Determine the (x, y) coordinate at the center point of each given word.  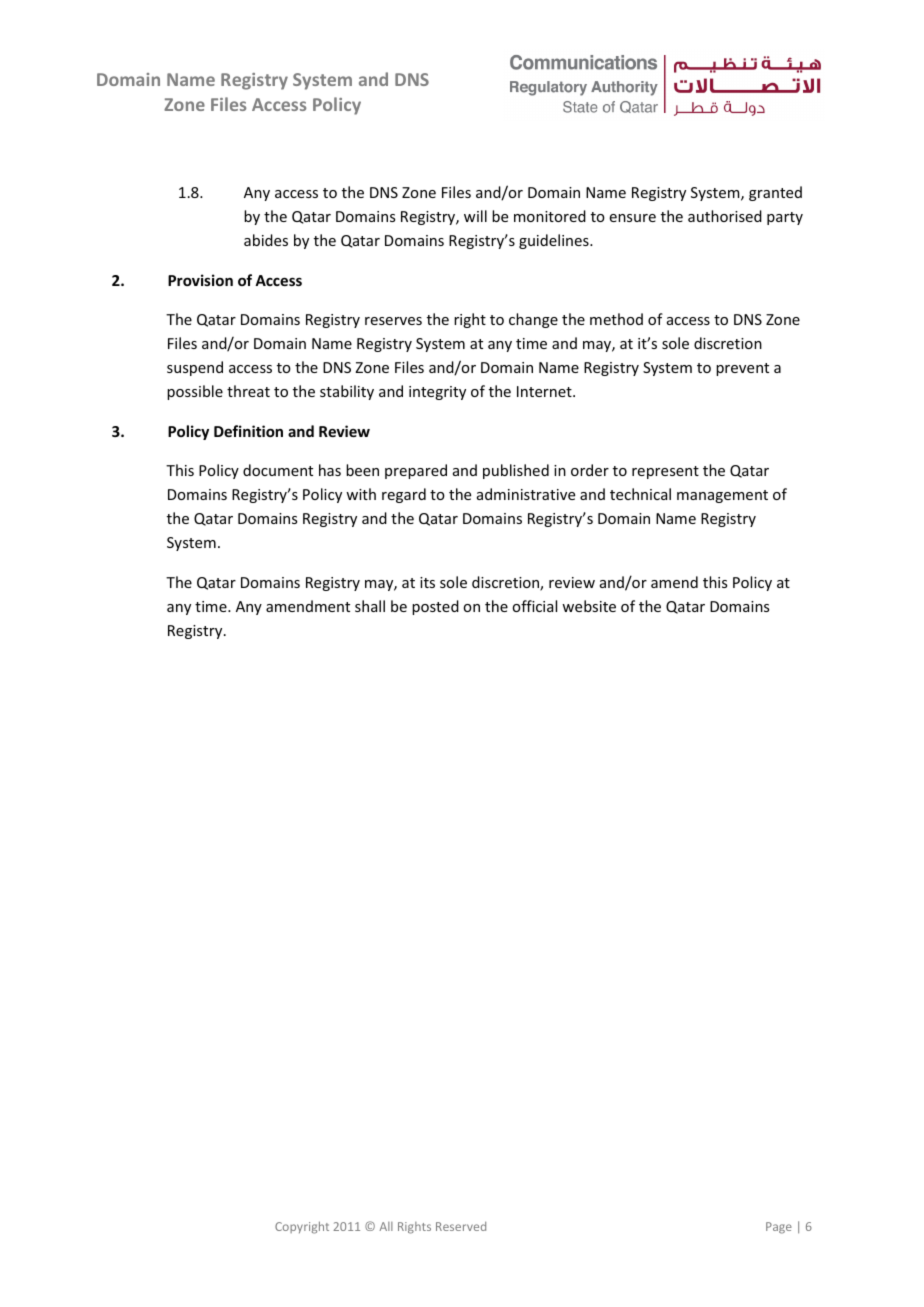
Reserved (461, 1226)
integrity (437, 393)
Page (779, 1228)
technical (640, 494)
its (427, 582)
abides (266, 240)
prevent (742, 369)
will (475, 216)
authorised (725, 216)
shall (370, 606)
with (361, 494)
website (589, 606)
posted (435, 607)
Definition (248, 431)
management (722, 496)
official (534, 606)
